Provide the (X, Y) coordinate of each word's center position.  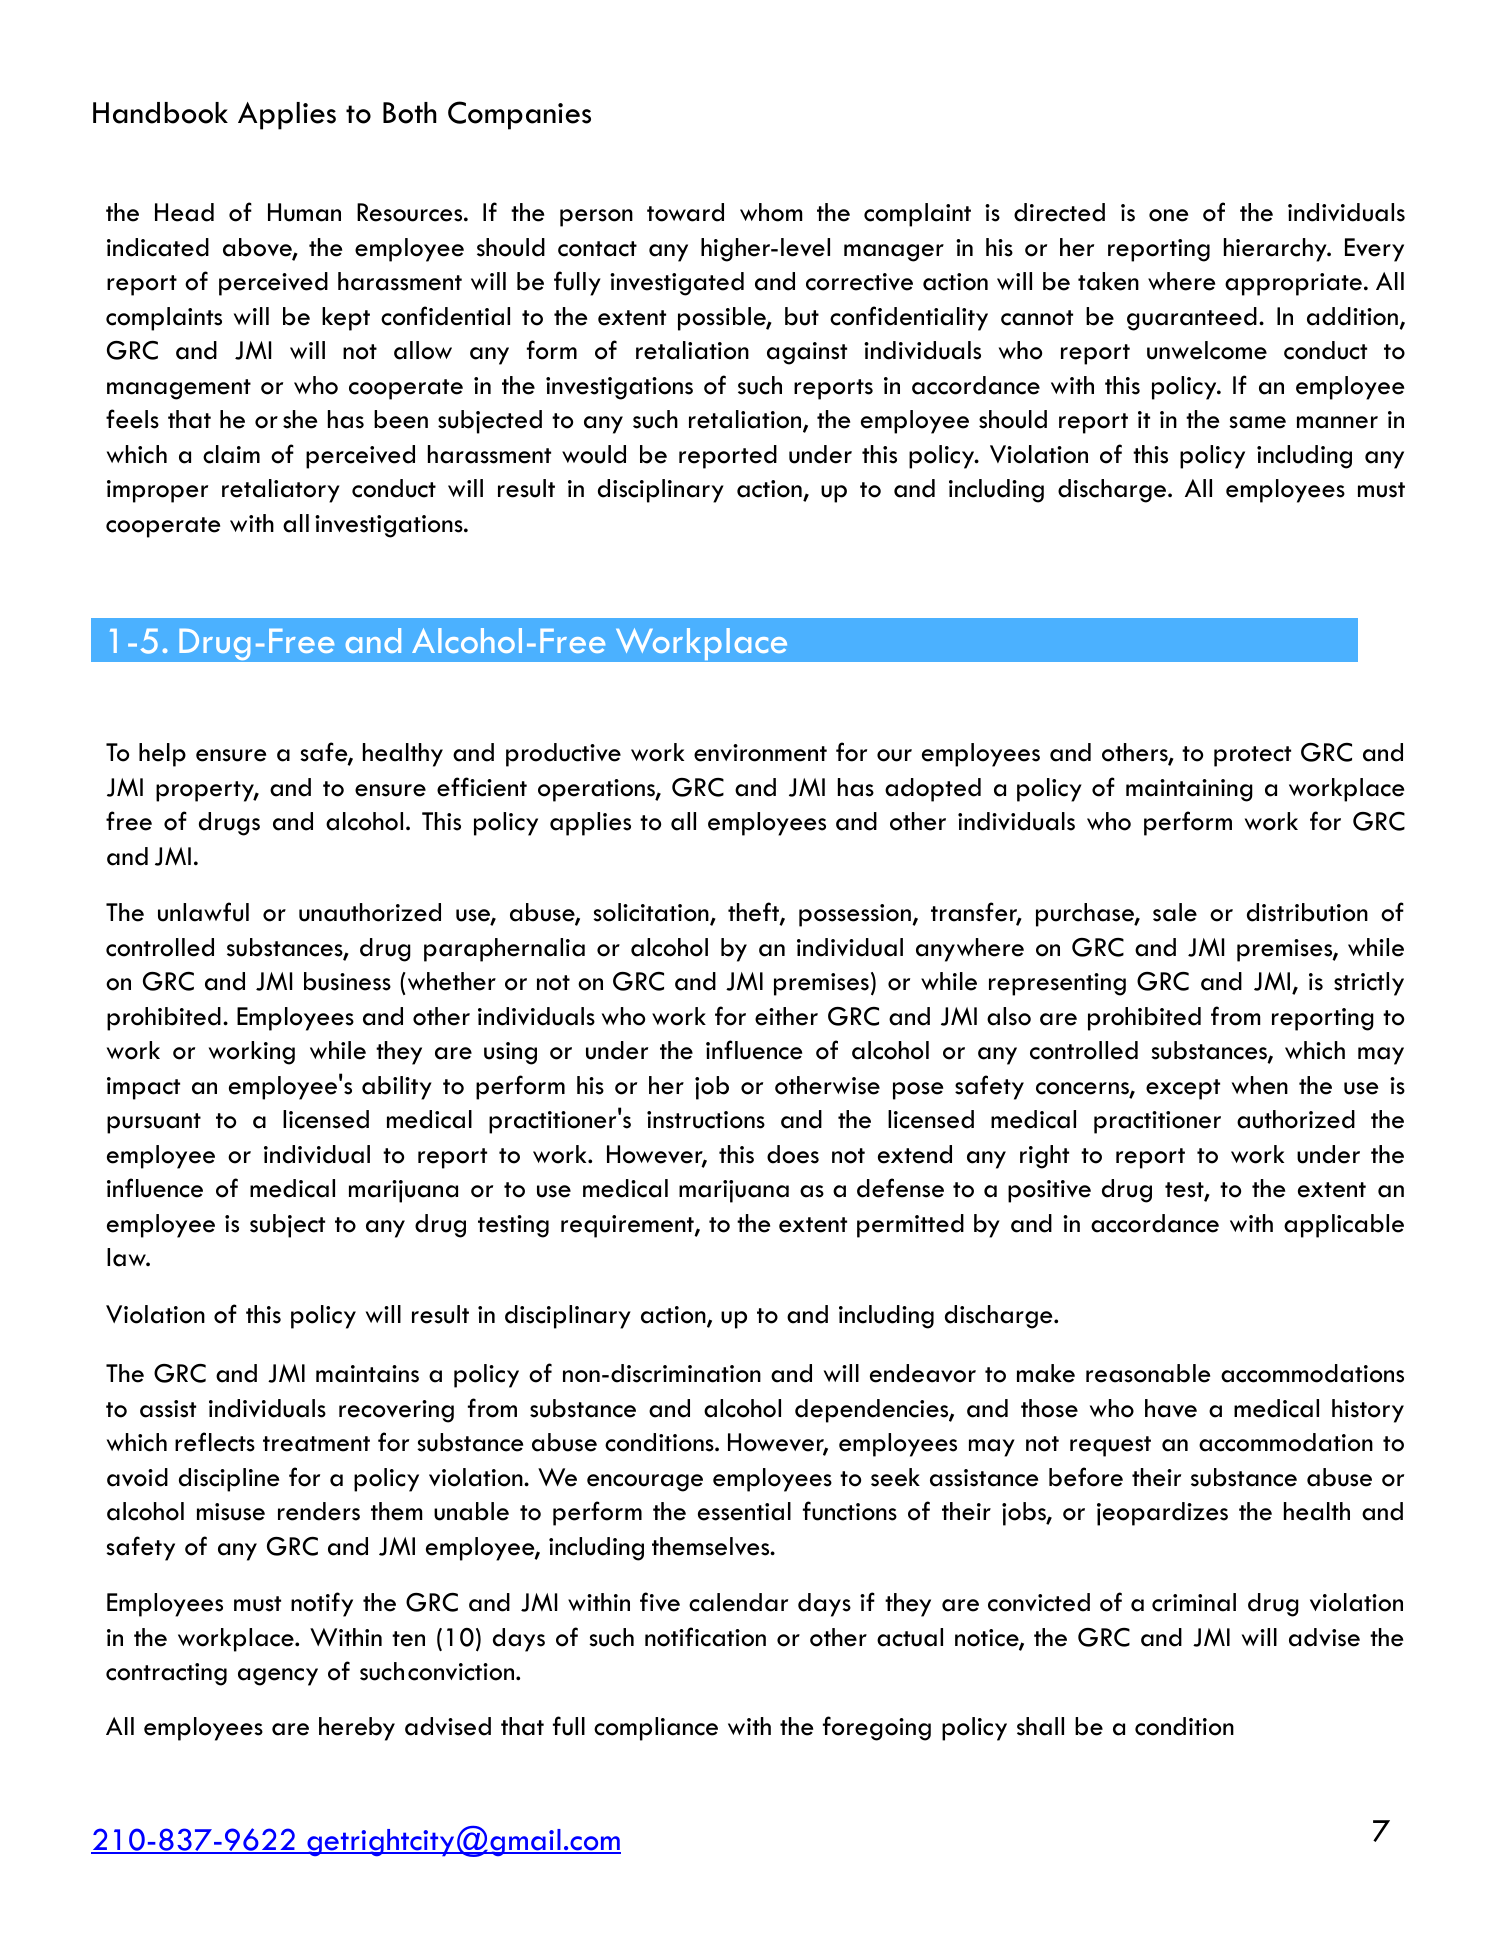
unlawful (203, 912)
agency (278, 1677)
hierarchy (1276, 250)
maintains (367, 1374)
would (594, 454)
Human (304, 212)
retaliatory (281, 491)
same (1257, 422)
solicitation (652, 914)
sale (1175, 912)
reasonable (1148, 1373)
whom (771, 212)
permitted (910, 1226)
